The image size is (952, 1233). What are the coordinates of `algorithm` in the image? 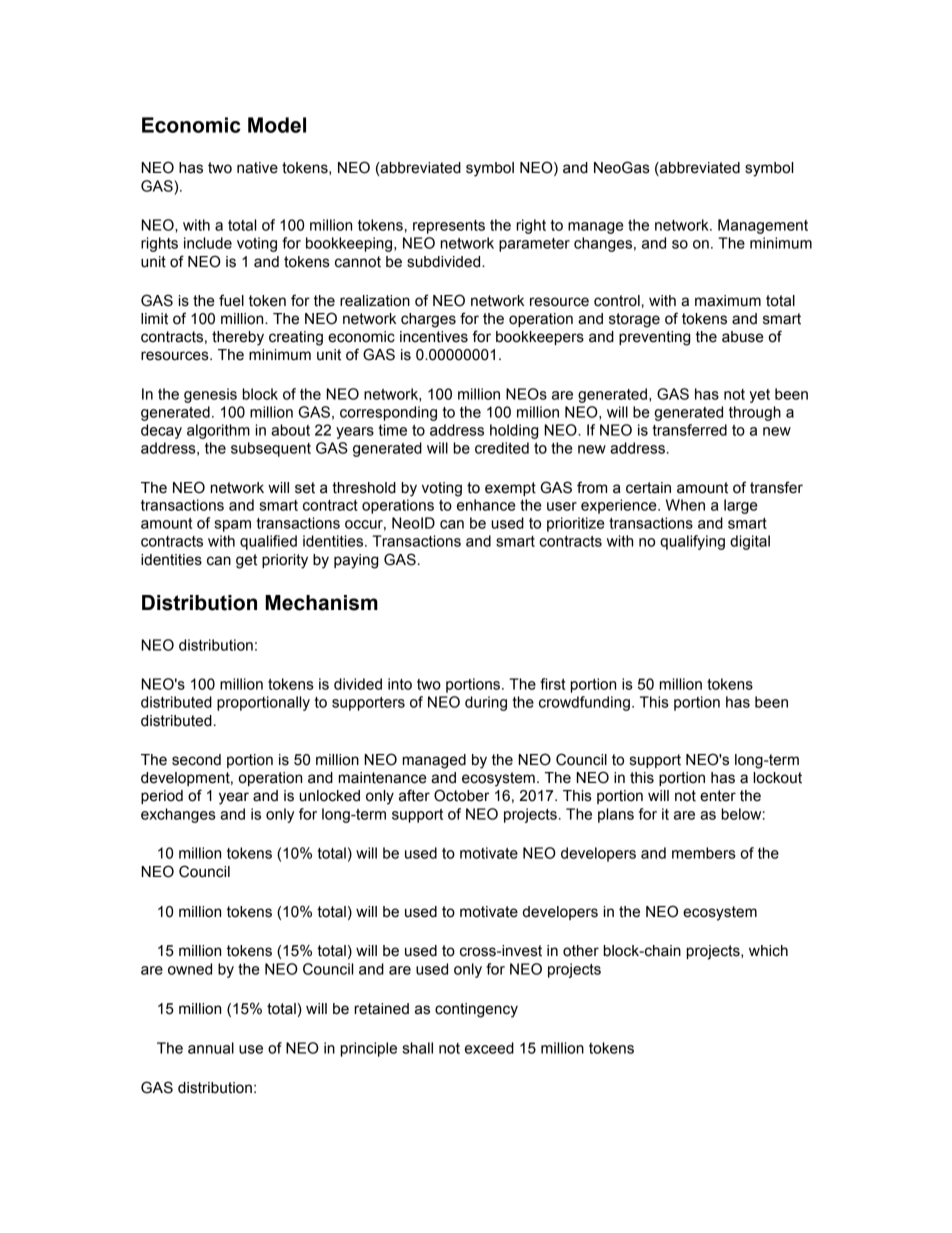 It's located at (218, 431).
